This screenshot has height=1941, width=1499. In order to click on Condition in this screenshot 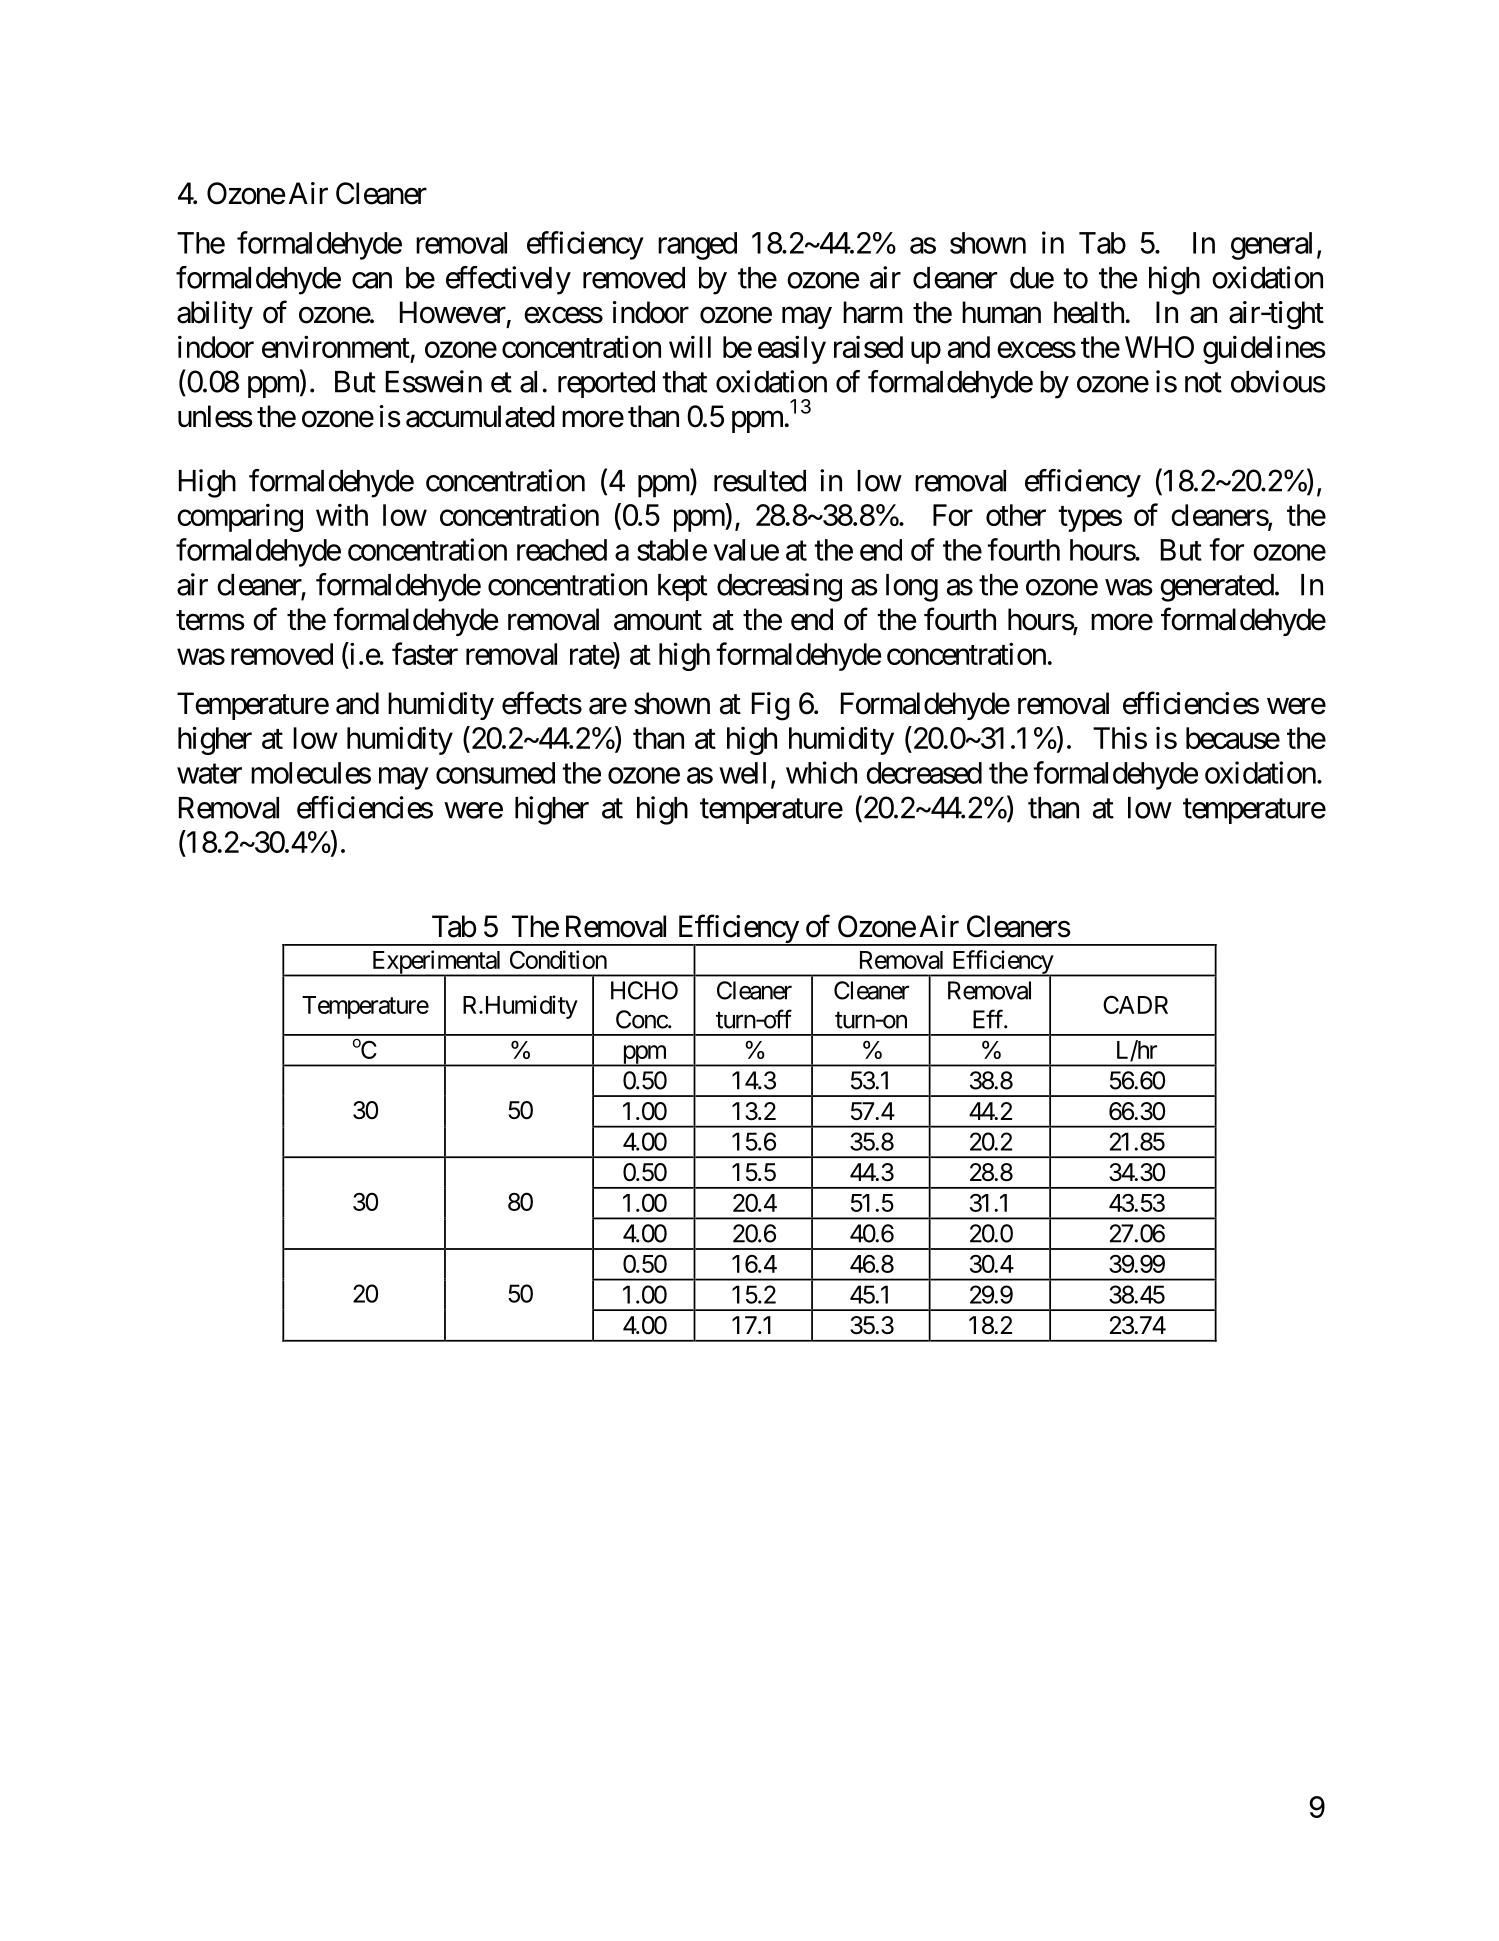, I will do `click(558, 959)`.
